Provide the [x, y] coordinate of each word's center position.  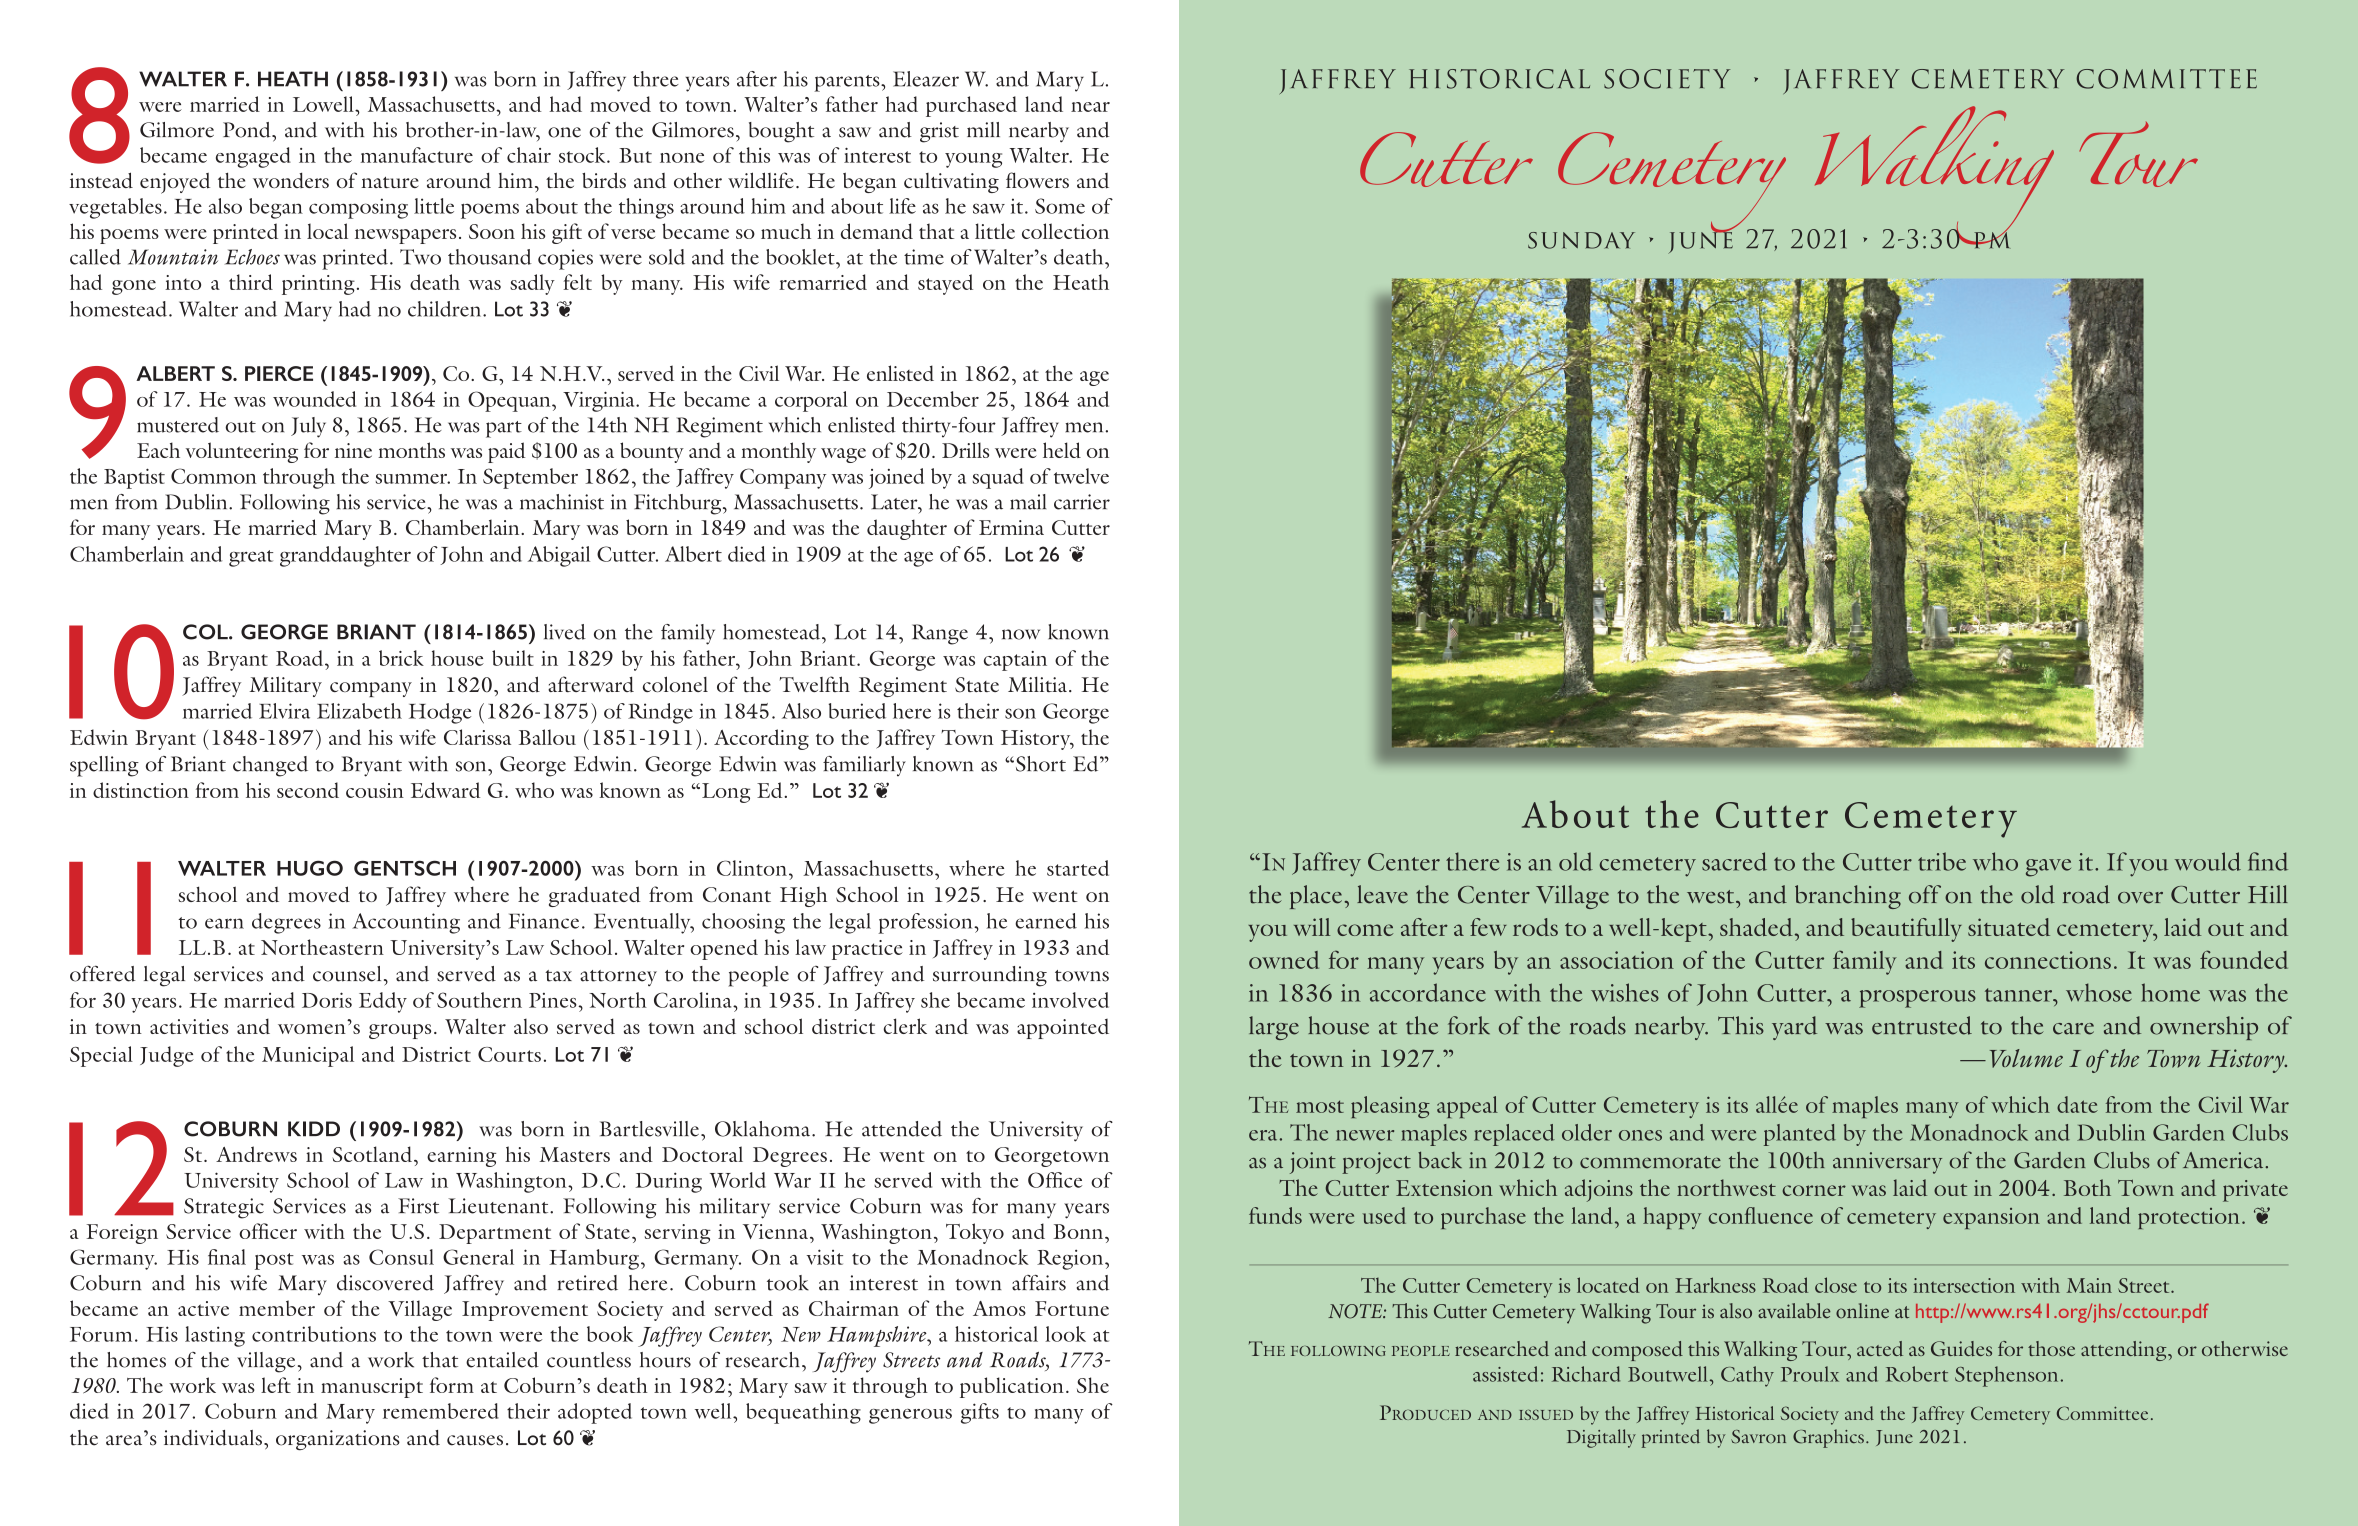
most [1320, 1106]
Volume [2026, 1058]
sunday [1581, 240]
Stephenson [2006, 1376]
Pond [248, 130]
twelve [1081, 476]
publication [1012, 1387]
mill [983, 129]
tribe [1942, 861]
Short [1039, 764]
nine [353, 450]
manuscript [372, 1388]
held [1062, 450]
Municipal [308, 1056]
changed [270, 766]
